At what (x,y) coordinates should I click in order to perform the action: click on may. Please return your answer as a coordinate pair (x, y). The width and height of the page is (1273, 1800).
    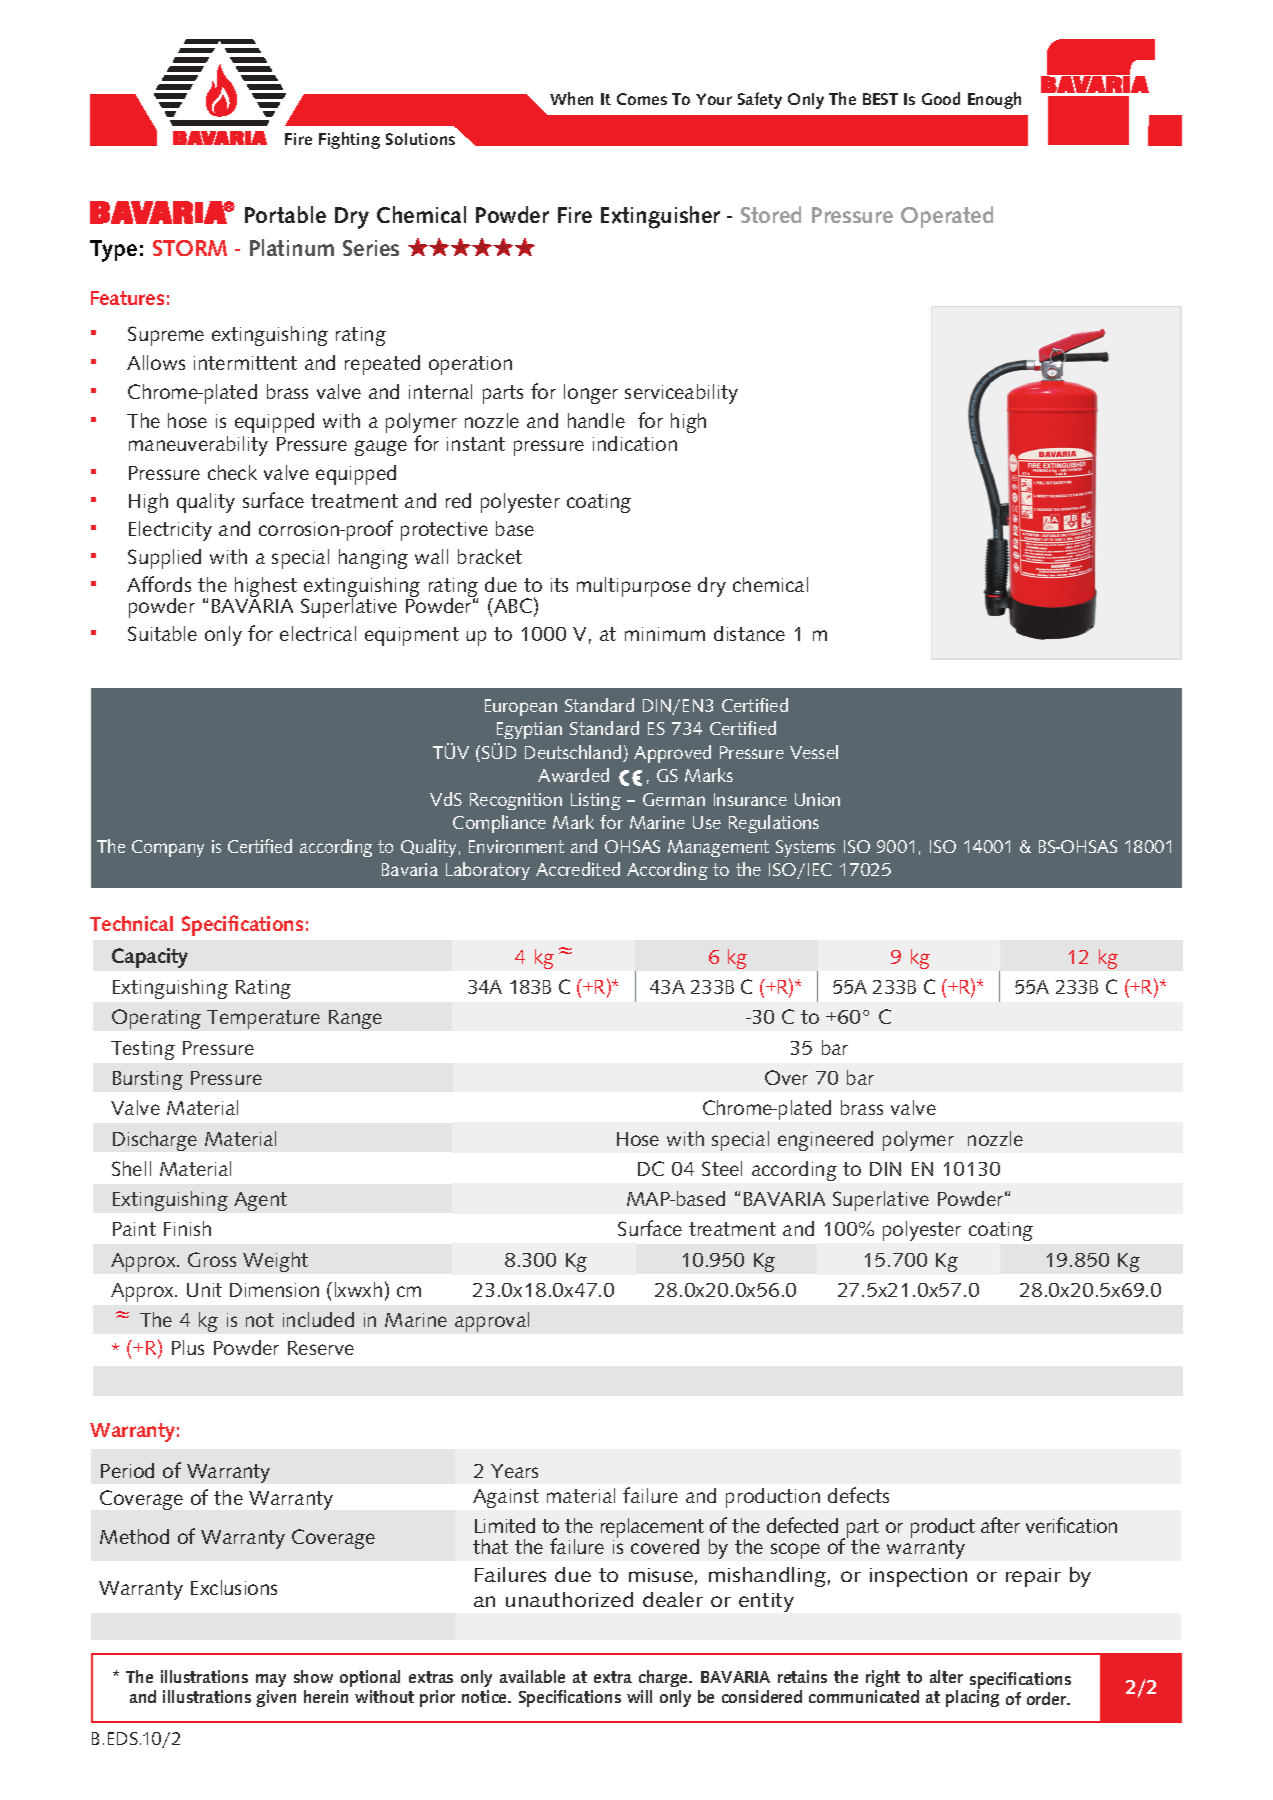
    Looking at the image, I should click on (271, 1680).
